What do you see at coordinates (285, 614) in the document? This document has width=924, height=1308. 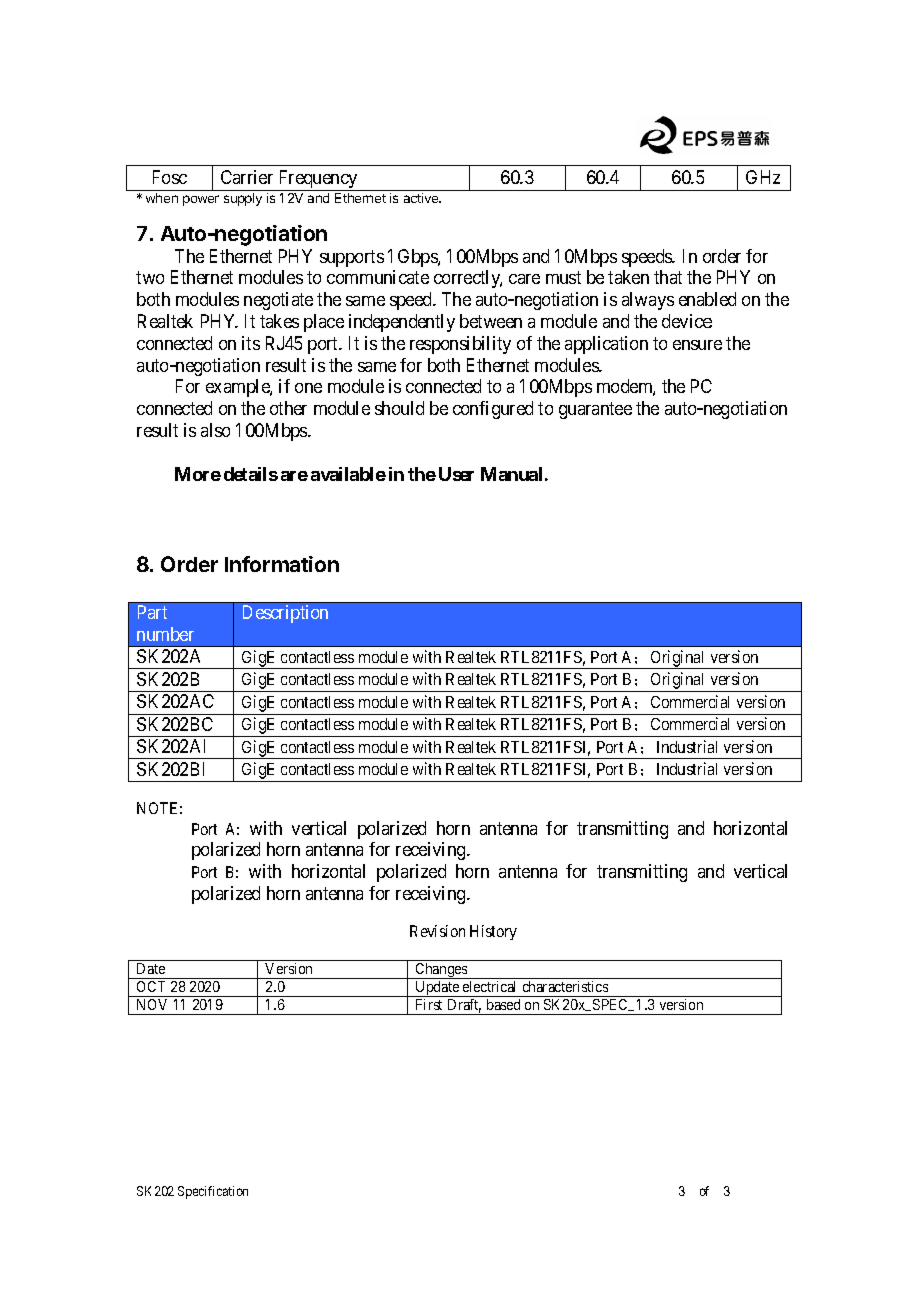 I see `Description` at bounding box center [285, 614].
